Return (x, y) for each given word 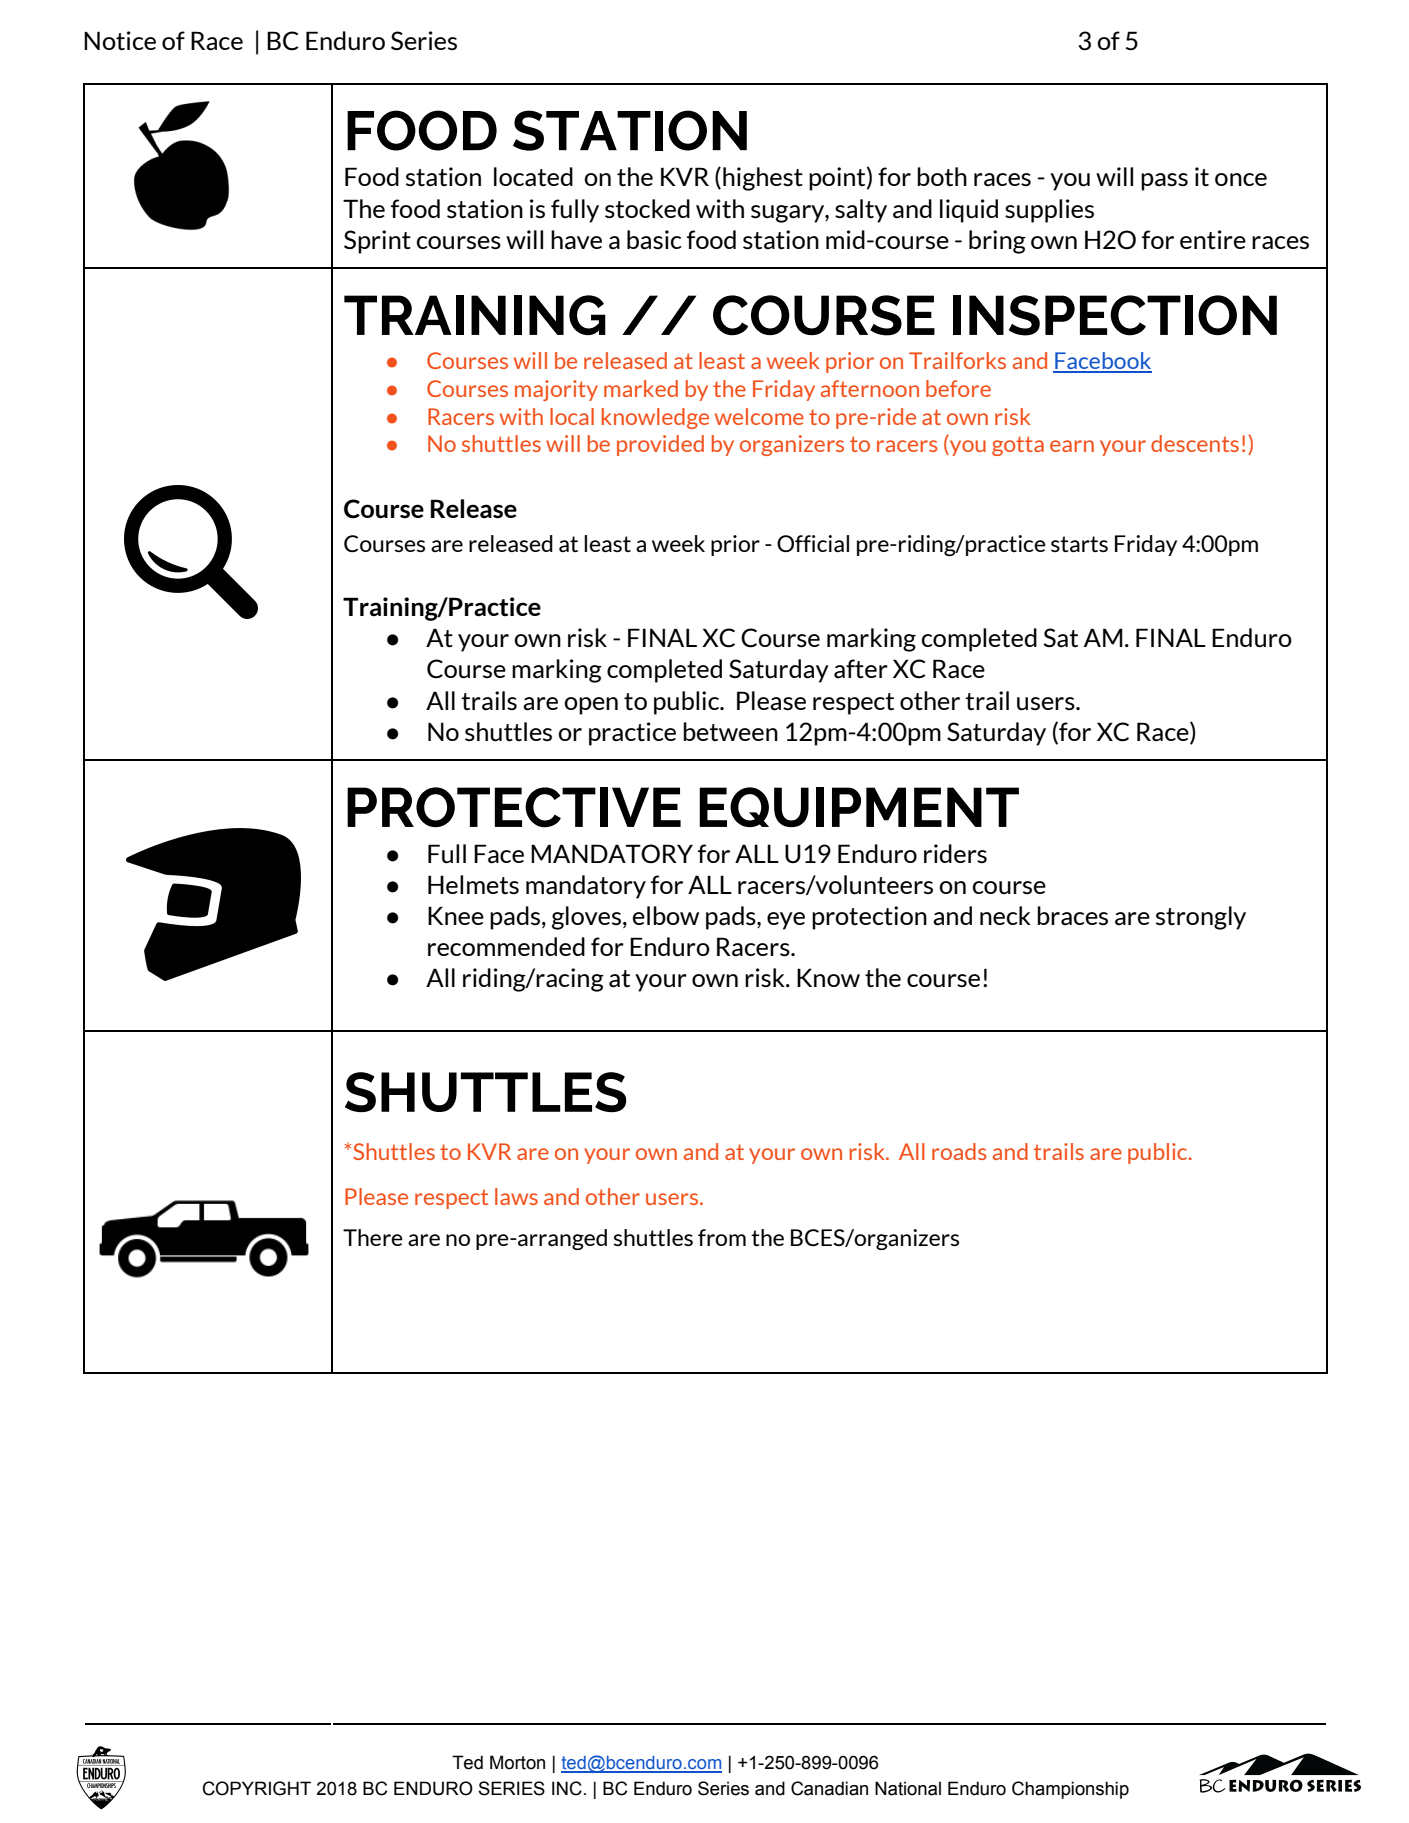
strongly (1201, 918)
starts (1079, 544)
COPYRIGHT (257, 1788)
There (373, 1237)
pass (1164, 182)
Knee (456, 915)
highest (763, 179)
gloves (586, 918)
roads (959, 1151)
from (722, 1237)
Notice (120, 41)
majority (556, 390)
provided (660, 445)
